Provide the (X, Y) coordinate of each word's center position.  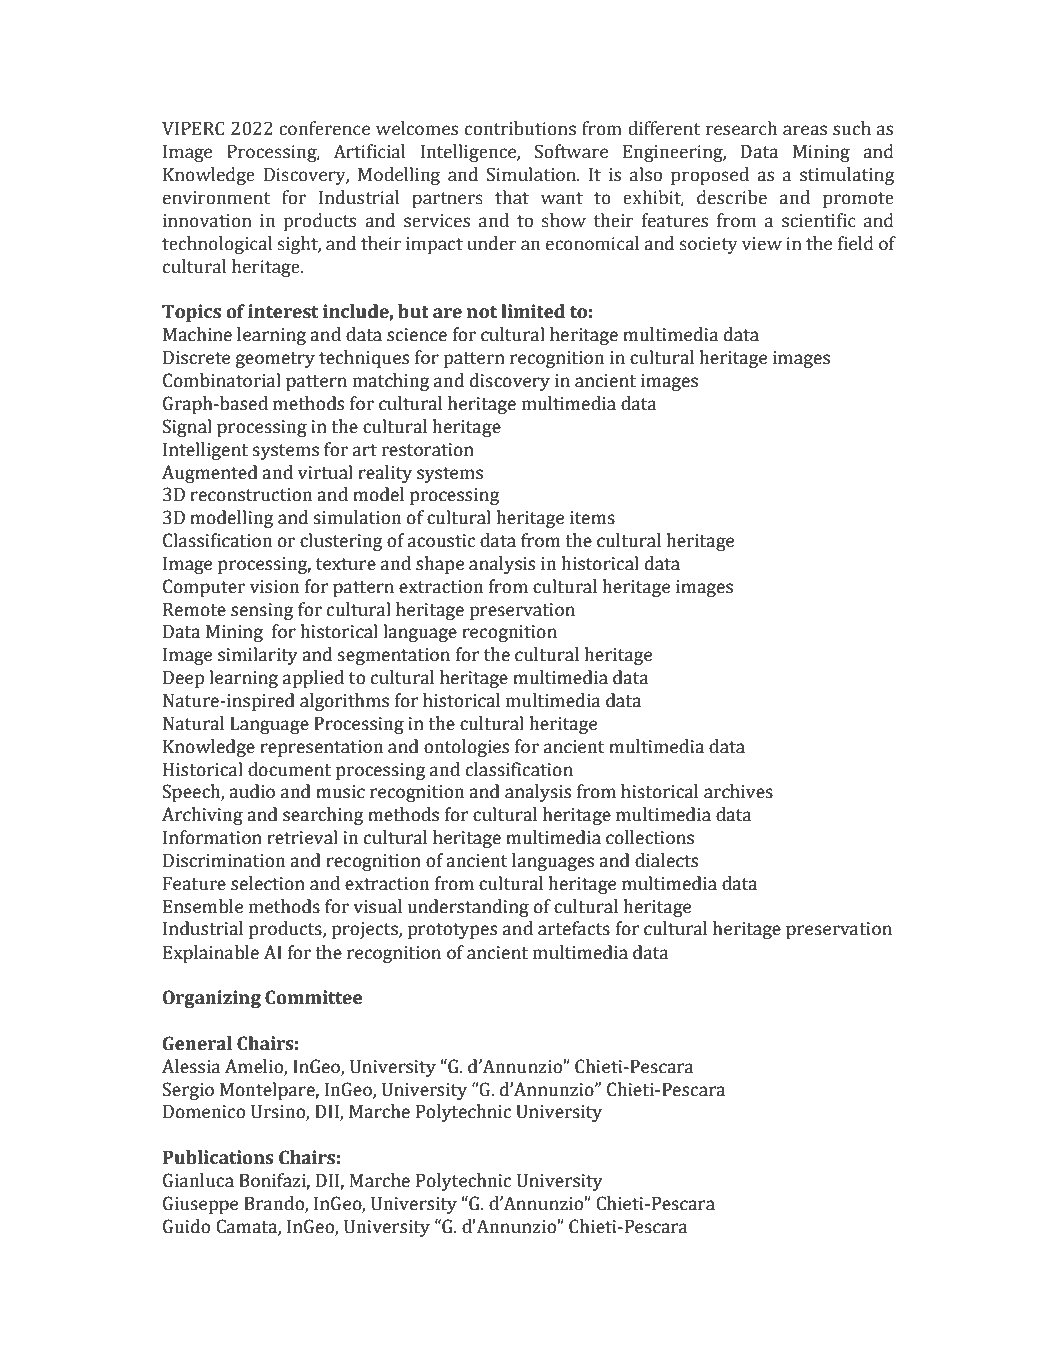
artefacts (574, 928)
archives (738, 791)
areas (805, 130)
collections (650, 837)
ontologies (466, 748)
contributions (520, 128)
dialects (666, 860)
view (762, 244)
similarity (258, 656)
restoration (428, 450)
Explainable (211, 954)
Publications (218, 1157)
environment (216, 198)
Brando (275, 1204)
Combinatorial (222, 380)
